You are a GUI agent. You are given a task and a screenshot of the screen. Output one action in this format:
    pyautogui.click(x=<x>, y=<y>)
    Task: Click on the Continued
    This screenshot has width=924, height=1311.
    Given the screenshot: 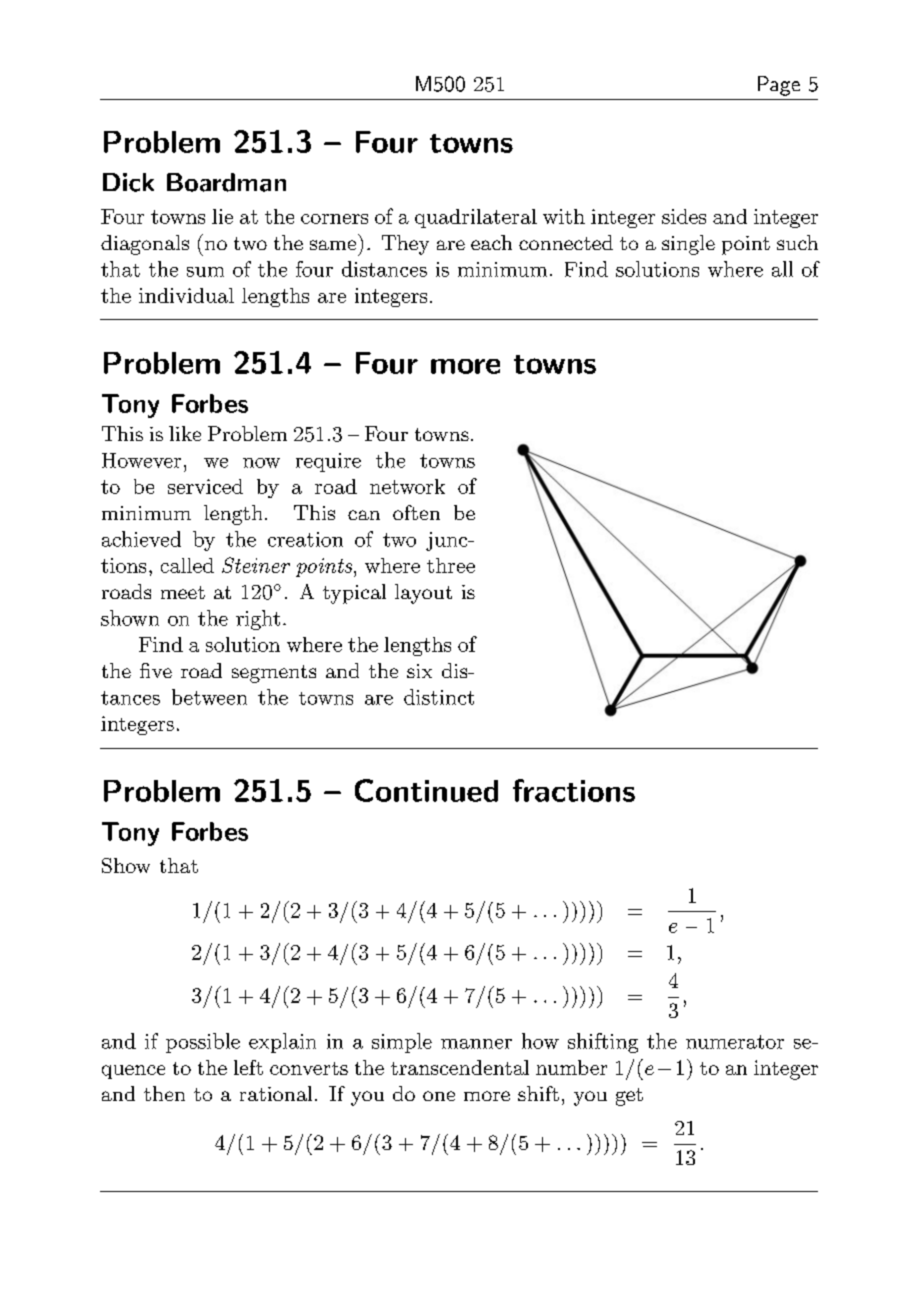 What is the action you would take?
    pyautogui.click(x=426, y=790)
